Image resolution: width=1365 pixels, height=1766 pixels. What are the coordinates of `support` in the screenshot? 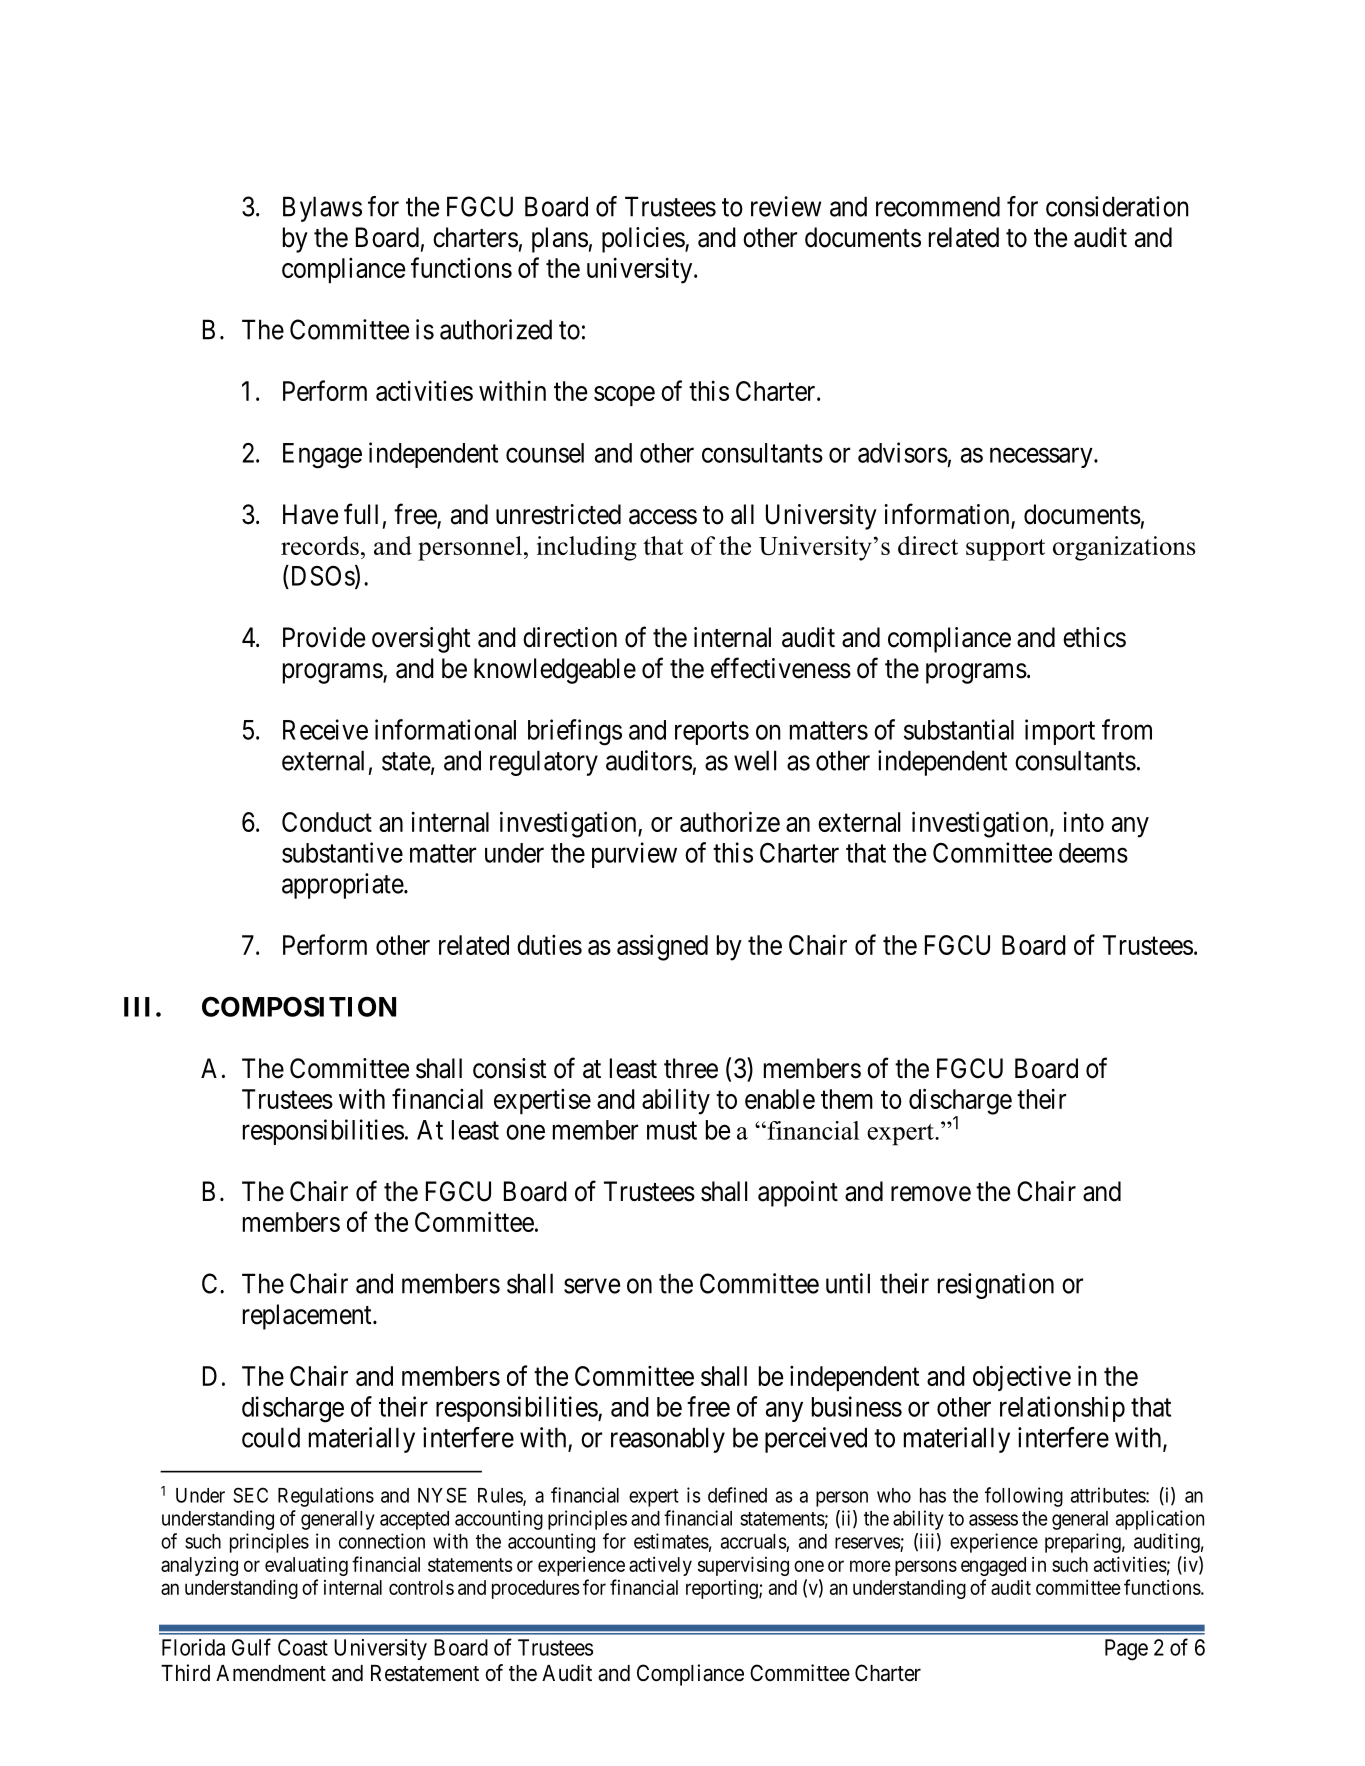 It's located at (1005, 550).
